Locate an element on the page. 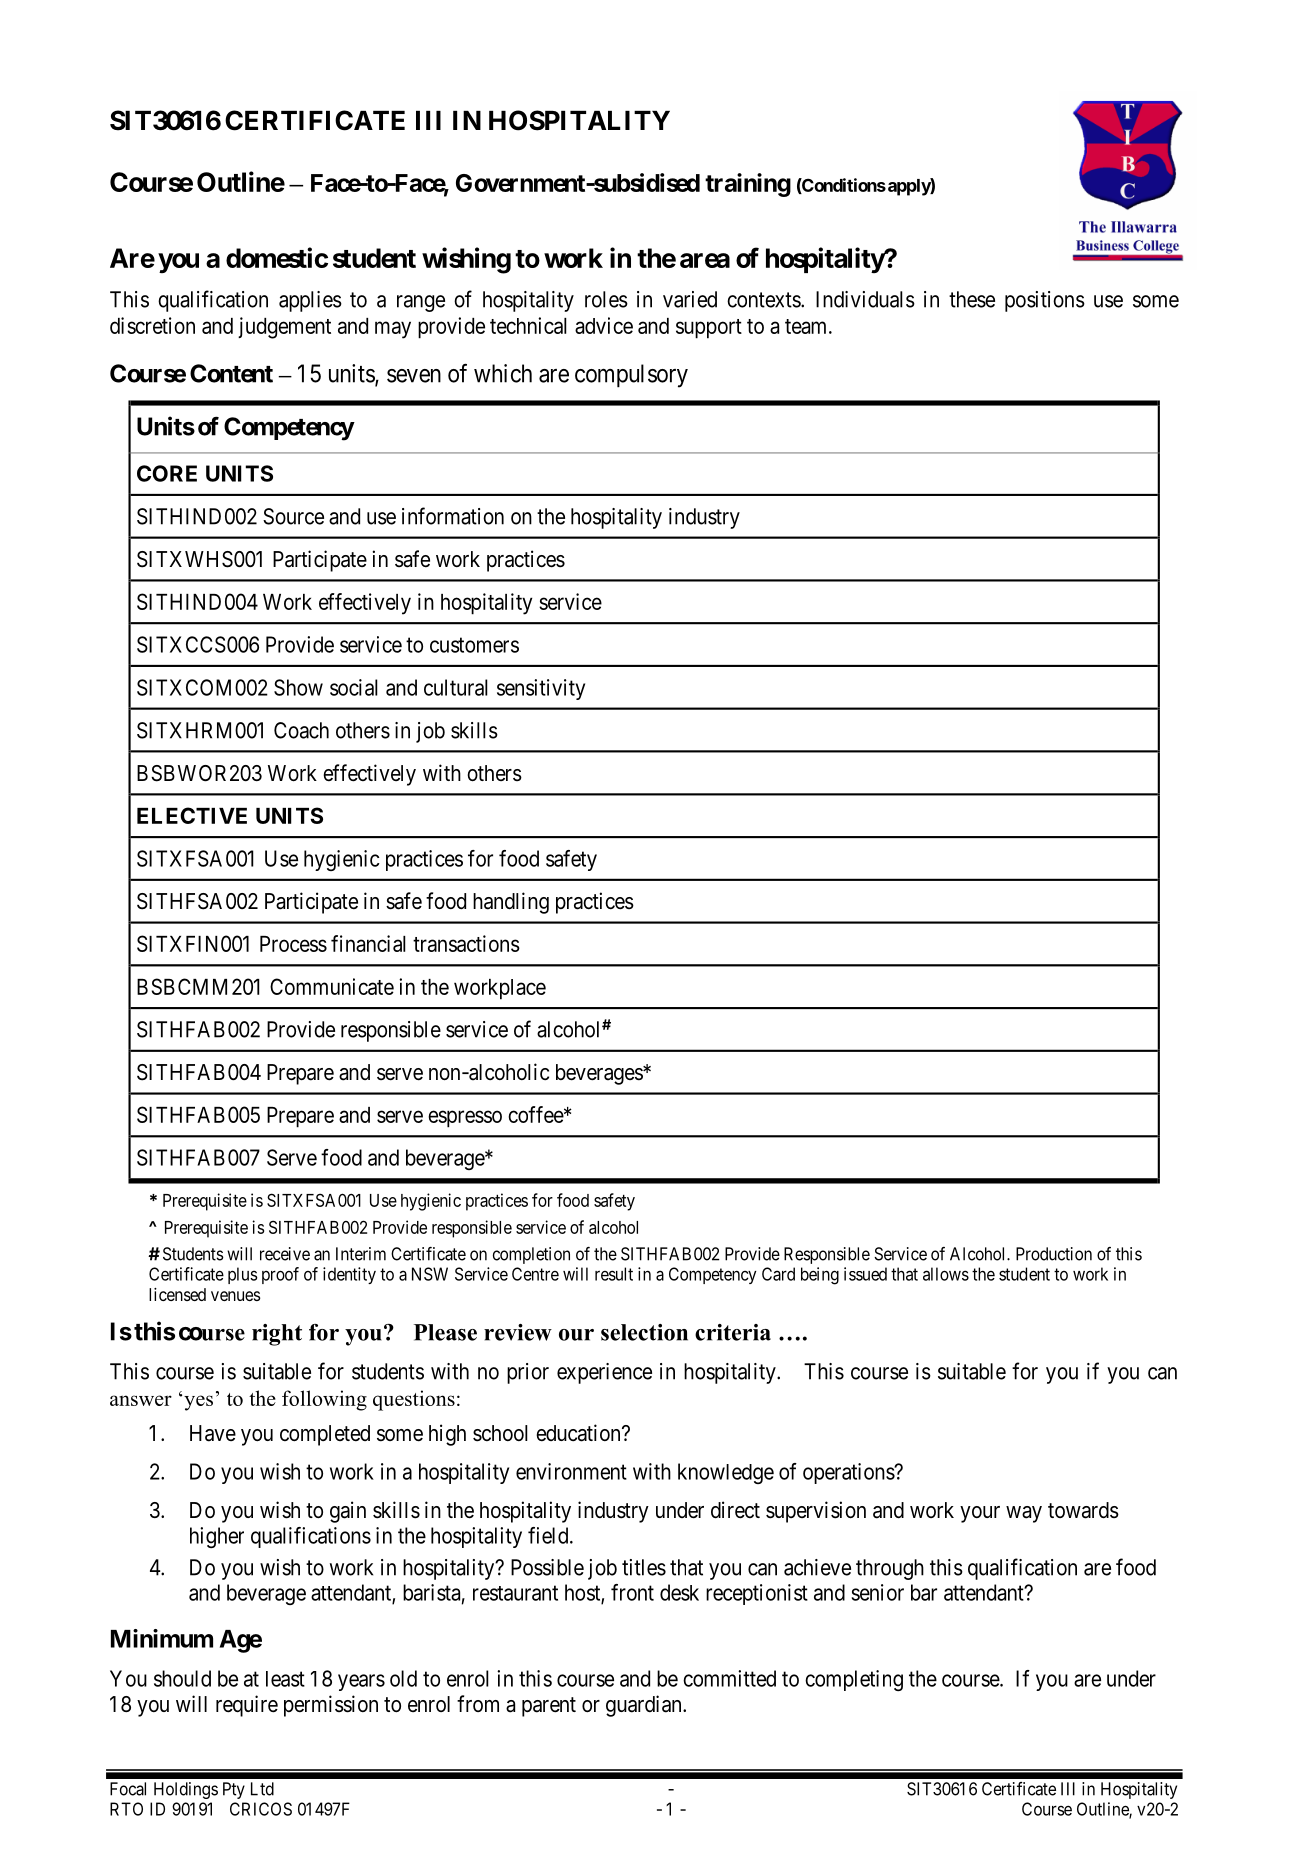 The width and height of the image is (1309, 1851). judgement is located at coordinates (284, 328).
